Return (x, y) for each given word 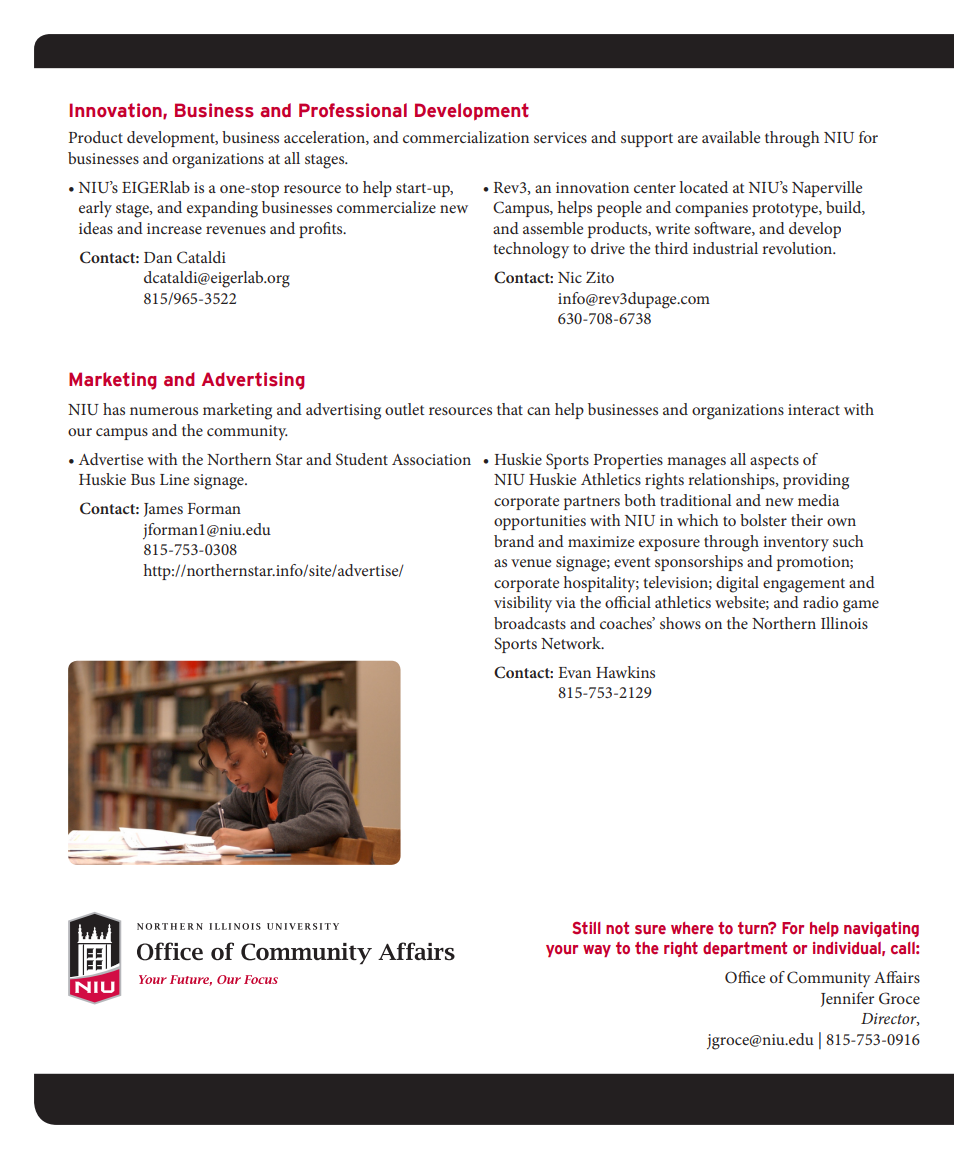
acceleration (325, 138)
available (731, 137)
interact (814, 409)
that (510, 409)
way (597, 951)
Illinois (844, 623)
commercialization (466, 137)
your (562, 951)
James (163, 510)
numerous (164, 411)
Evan (574, 672)
